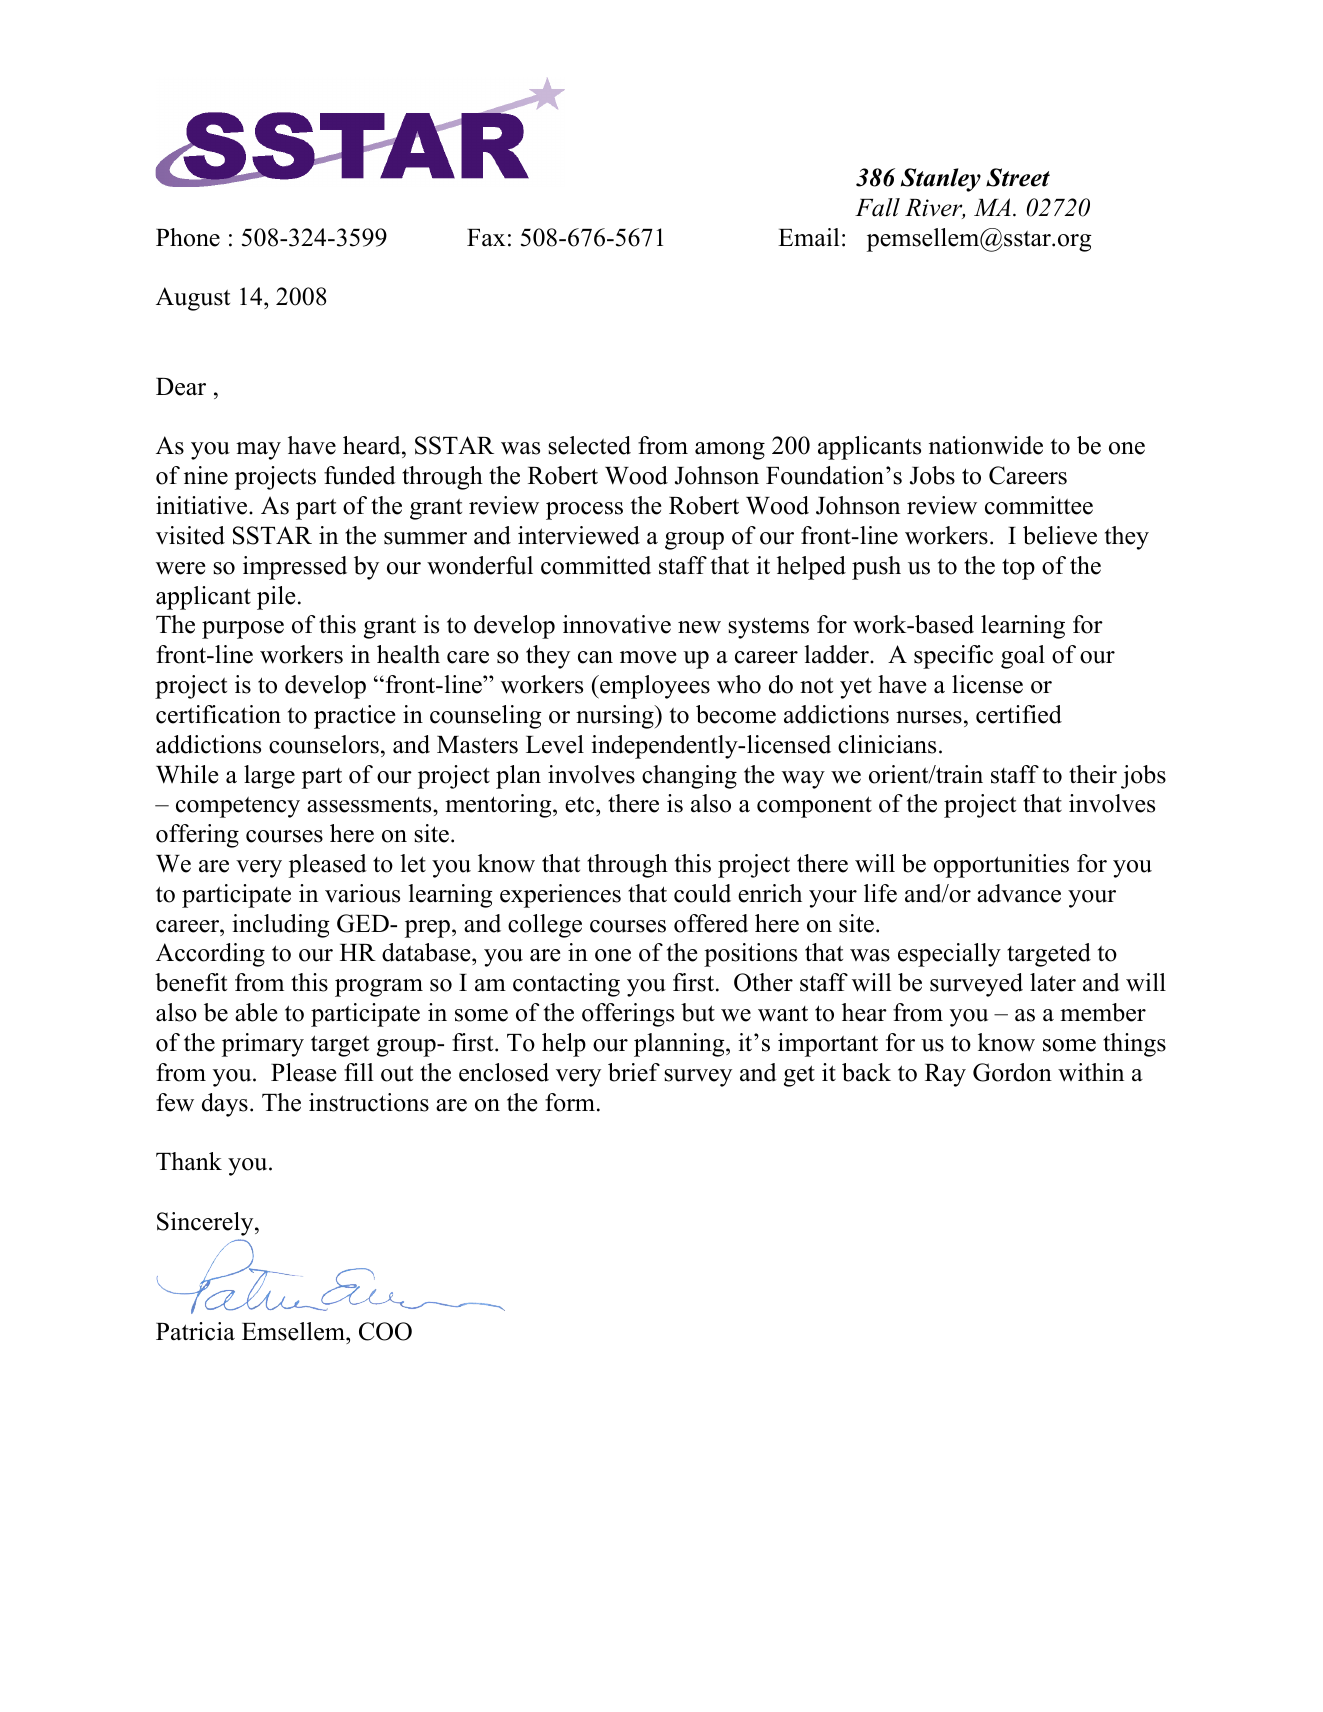 The height and width of the screenshot is (1712, 1323). Describe the element at coordinates (1018, 569) in the screenshot. I see `top` at that location.
